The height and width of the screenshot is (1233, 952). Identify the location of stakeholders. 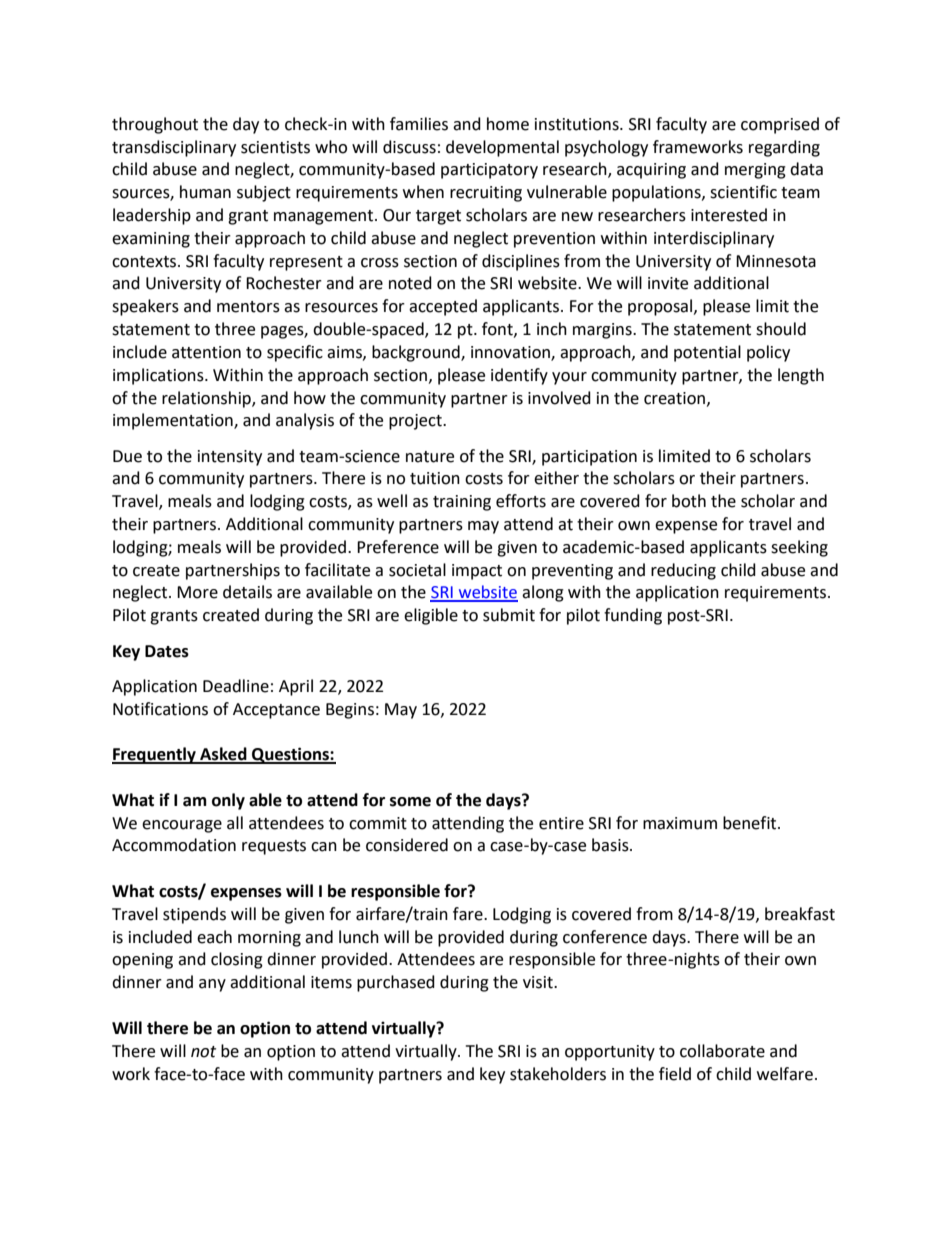
(558, 1074).
